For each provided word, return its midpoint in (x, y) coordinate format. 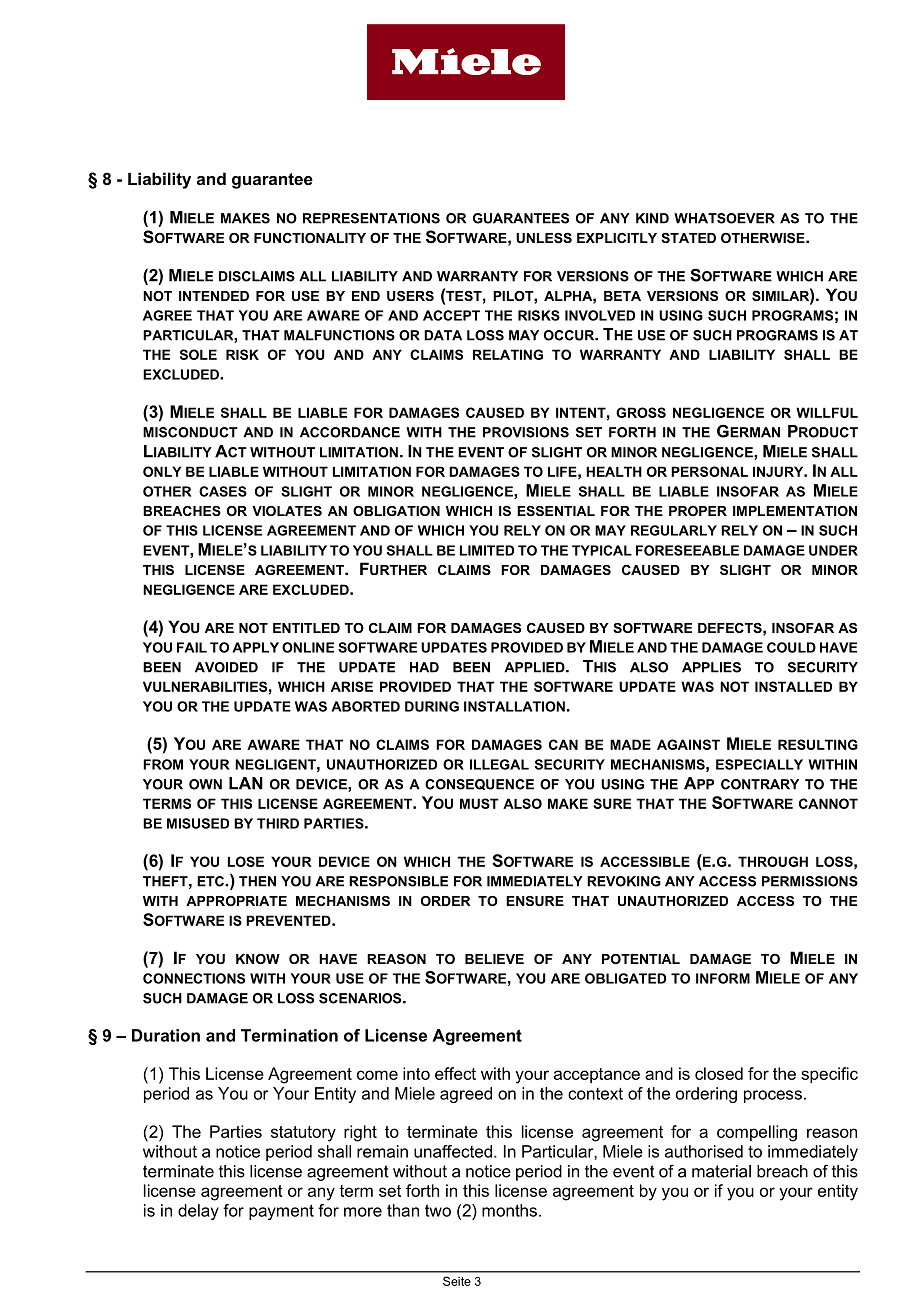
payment (281, 1212)
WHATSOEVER (724, 218)
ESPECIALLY (759, 764)
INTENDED (214, 296)
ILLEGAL (499, 764)
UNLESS (544, 238)
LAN (246, 783)
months (509, 1210)
